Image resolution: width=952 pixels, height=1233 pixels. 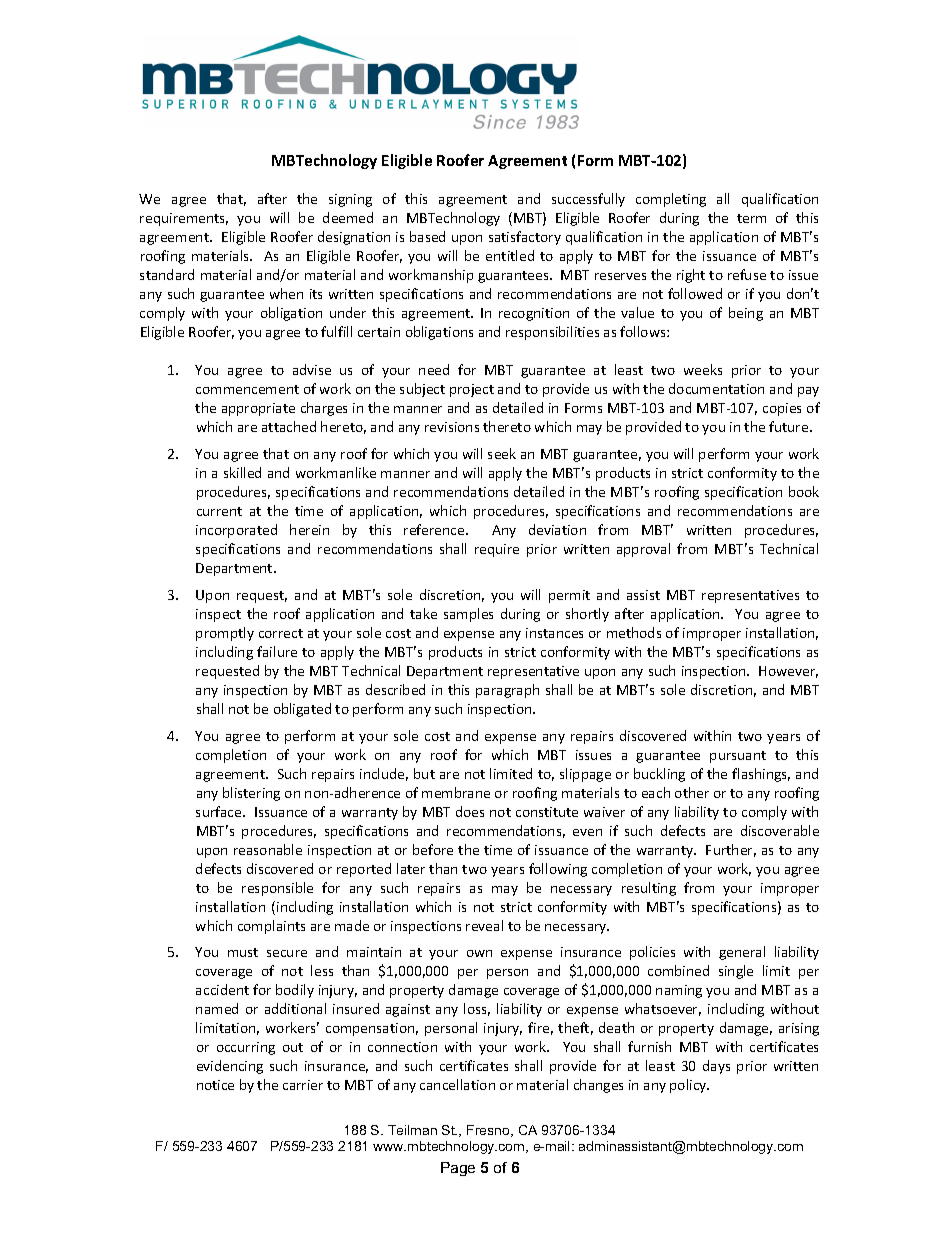 What do you see at coordinates (507, 691) in the screenshot?
I see `paragraph` at bounding box center [507, 691].
